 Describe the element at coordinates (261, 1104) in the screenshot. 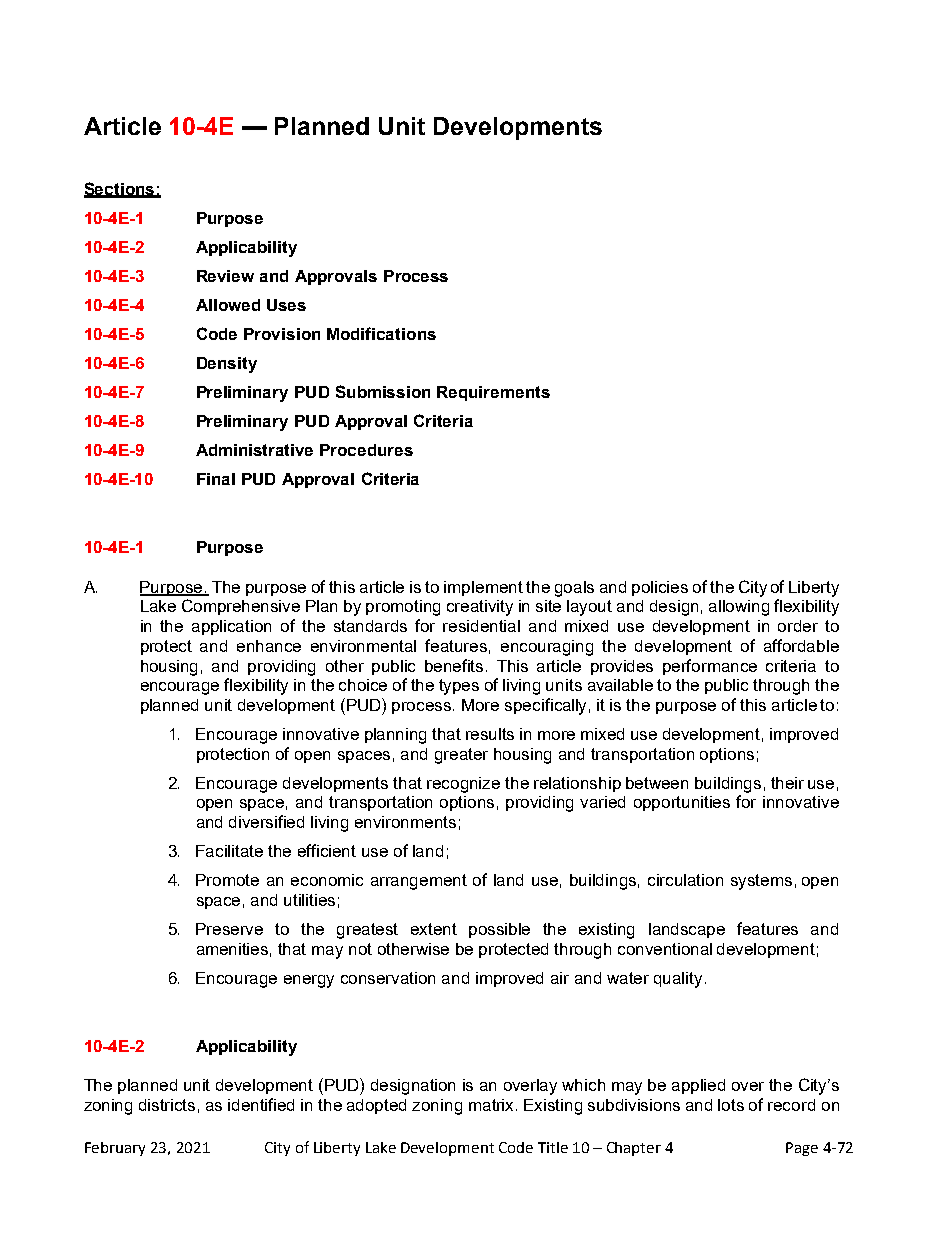

I see `identified` at that location.
